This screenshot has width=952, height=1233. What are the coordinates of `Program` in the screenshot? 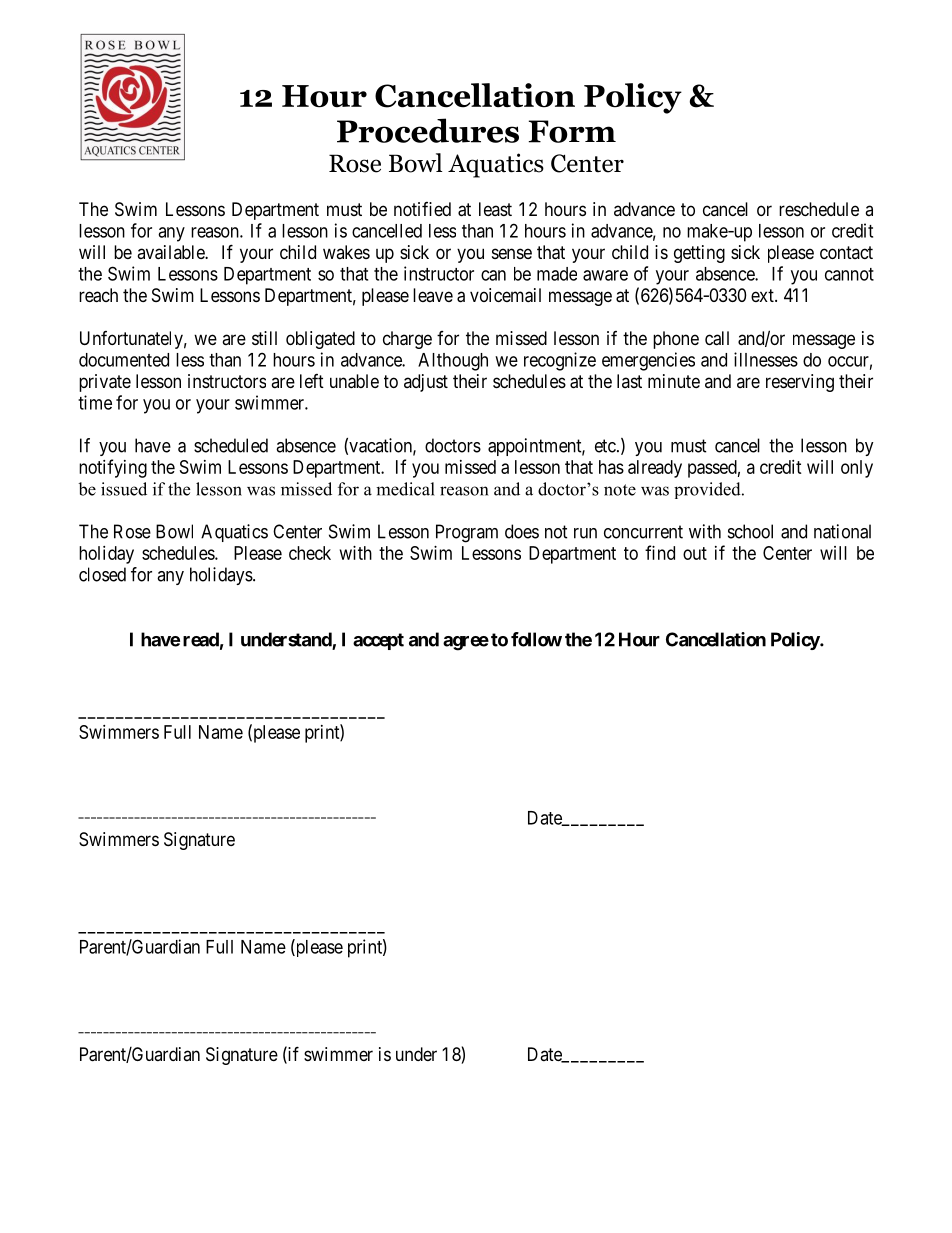 It's located at (467, 533).
